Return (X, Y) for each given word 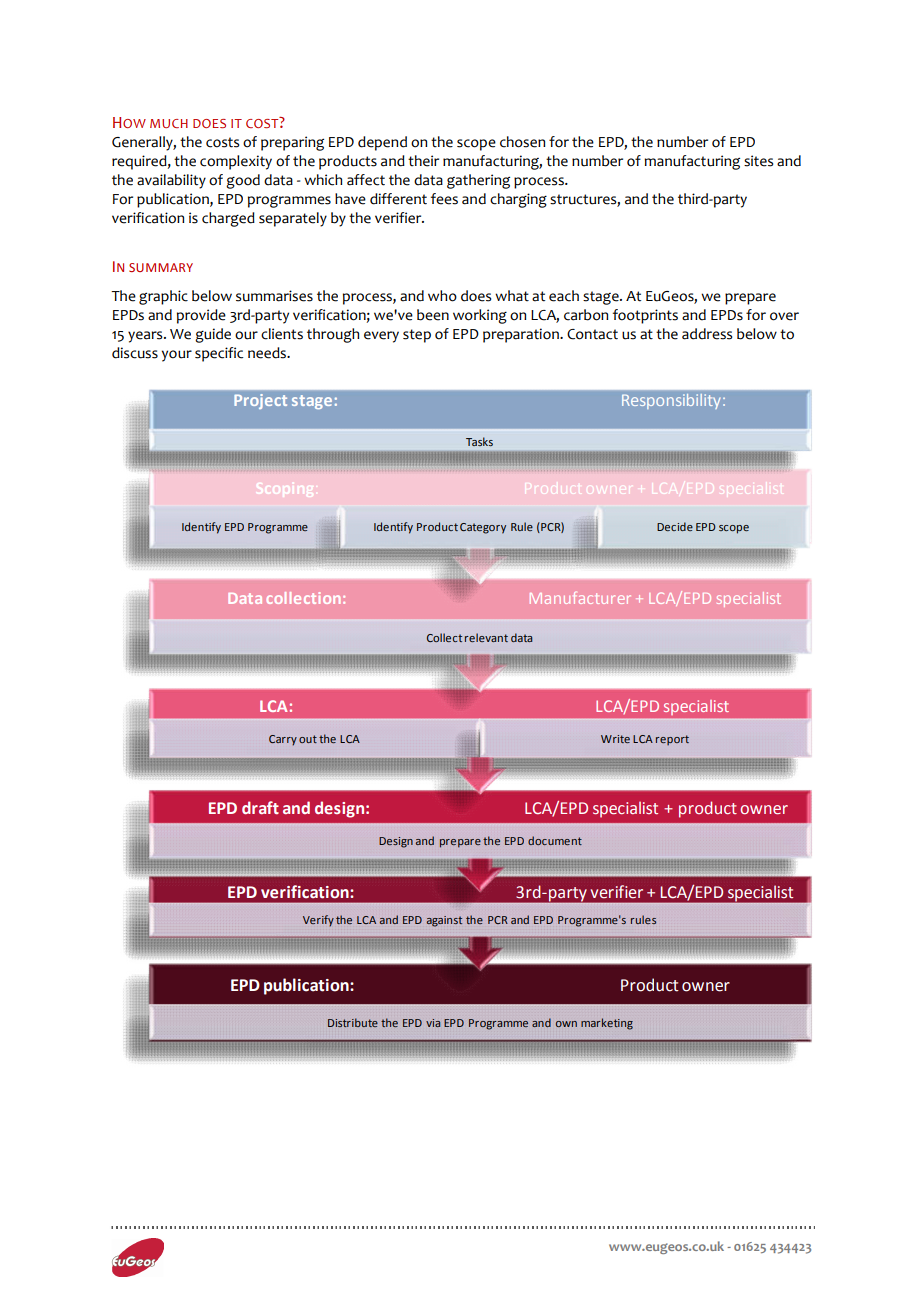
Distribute (353, 1022)
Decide (675, 526)
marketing (607, 1024)
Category (483, 528)
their (423, 161)
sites (758, 161)
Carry (283, 740)
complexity (236, 162)
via (433, 1023)
